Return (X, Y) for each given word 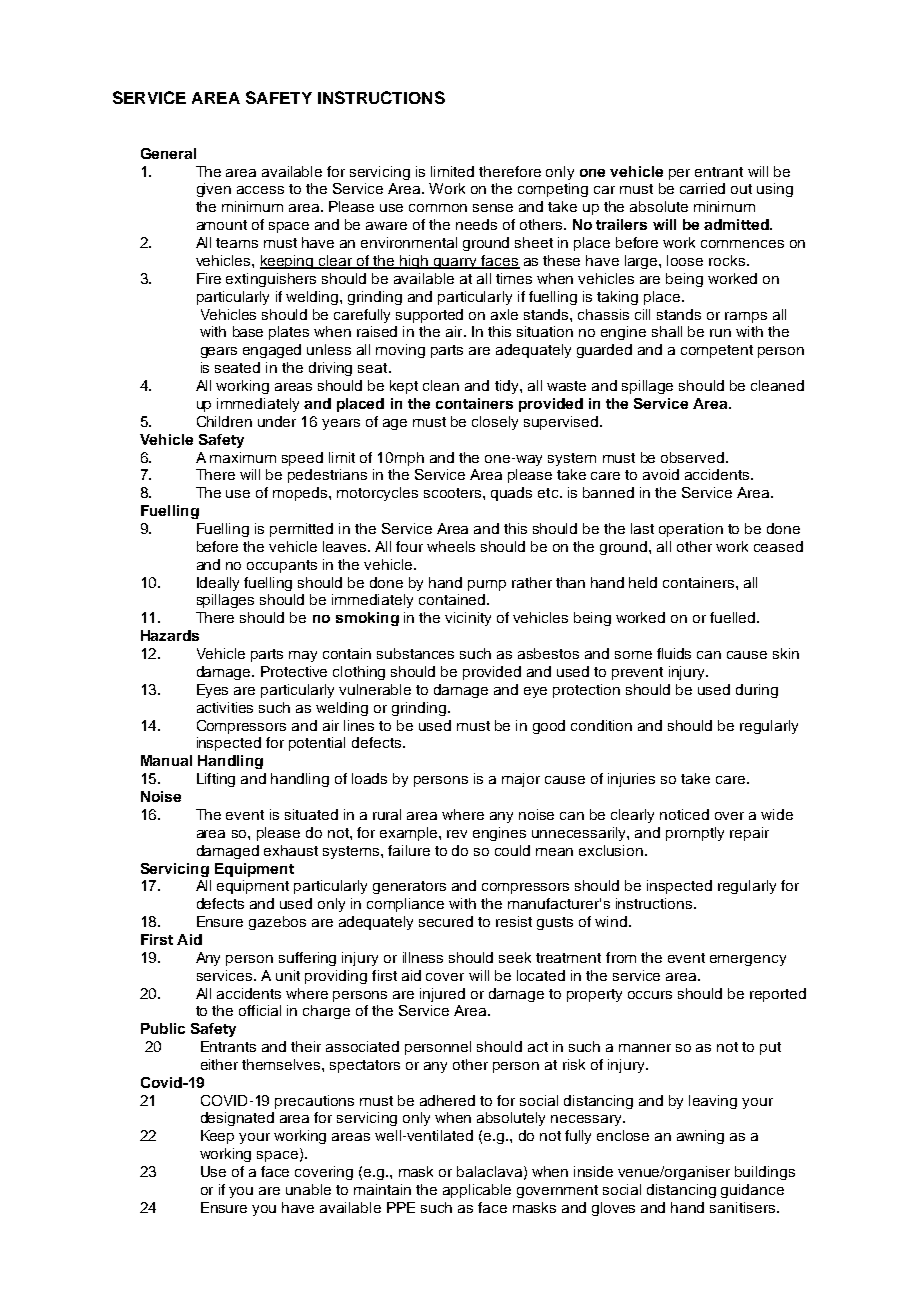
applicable (477, 1191)
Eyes (212, 691)
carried (702, 188)
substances (415, 653)
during (757, 691)
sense (493, 208)
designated (237, 1119)
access (260, 190)
